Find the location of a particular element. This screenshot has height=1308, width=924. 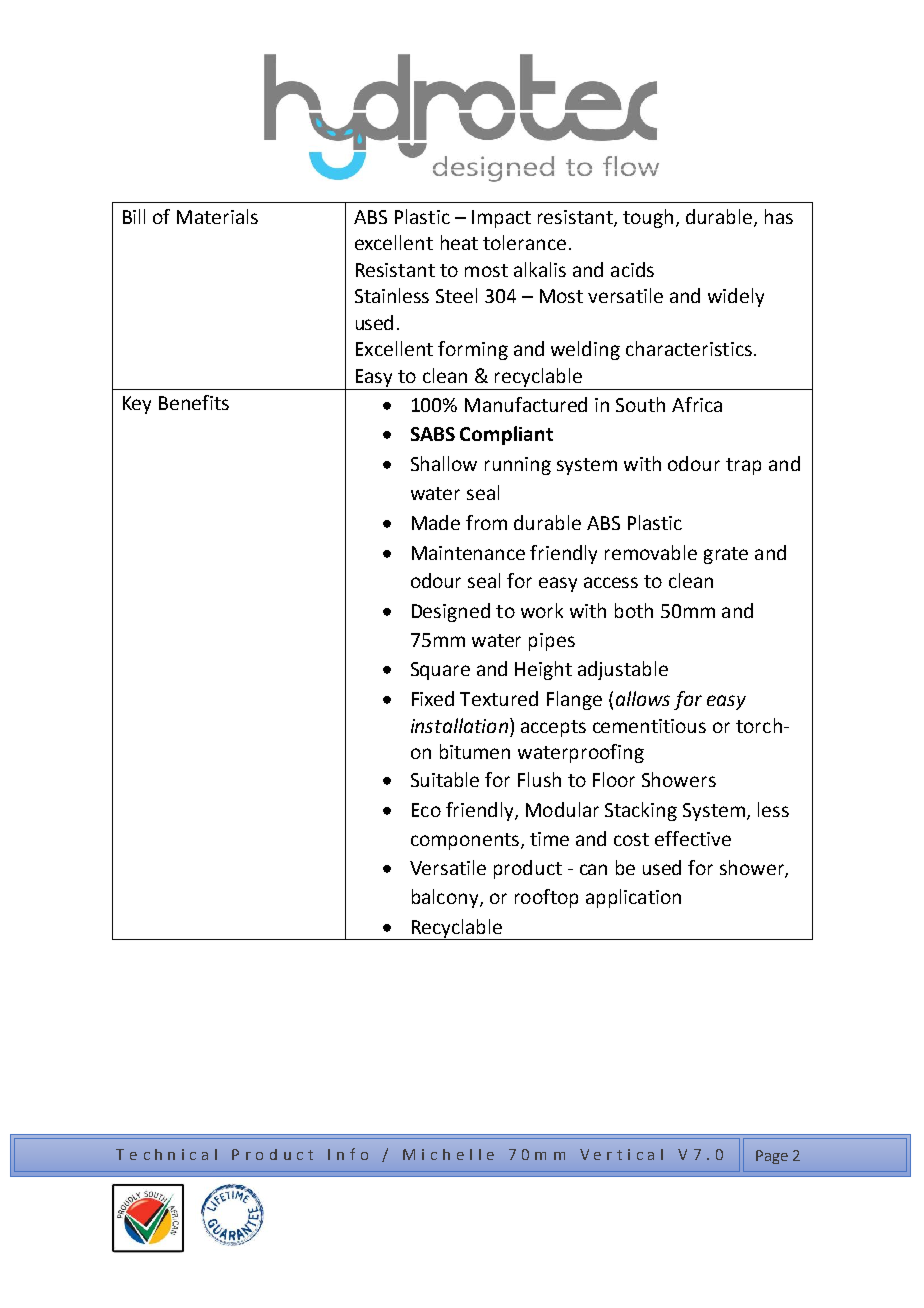

rooftop is located at coordinates (546, 898).
